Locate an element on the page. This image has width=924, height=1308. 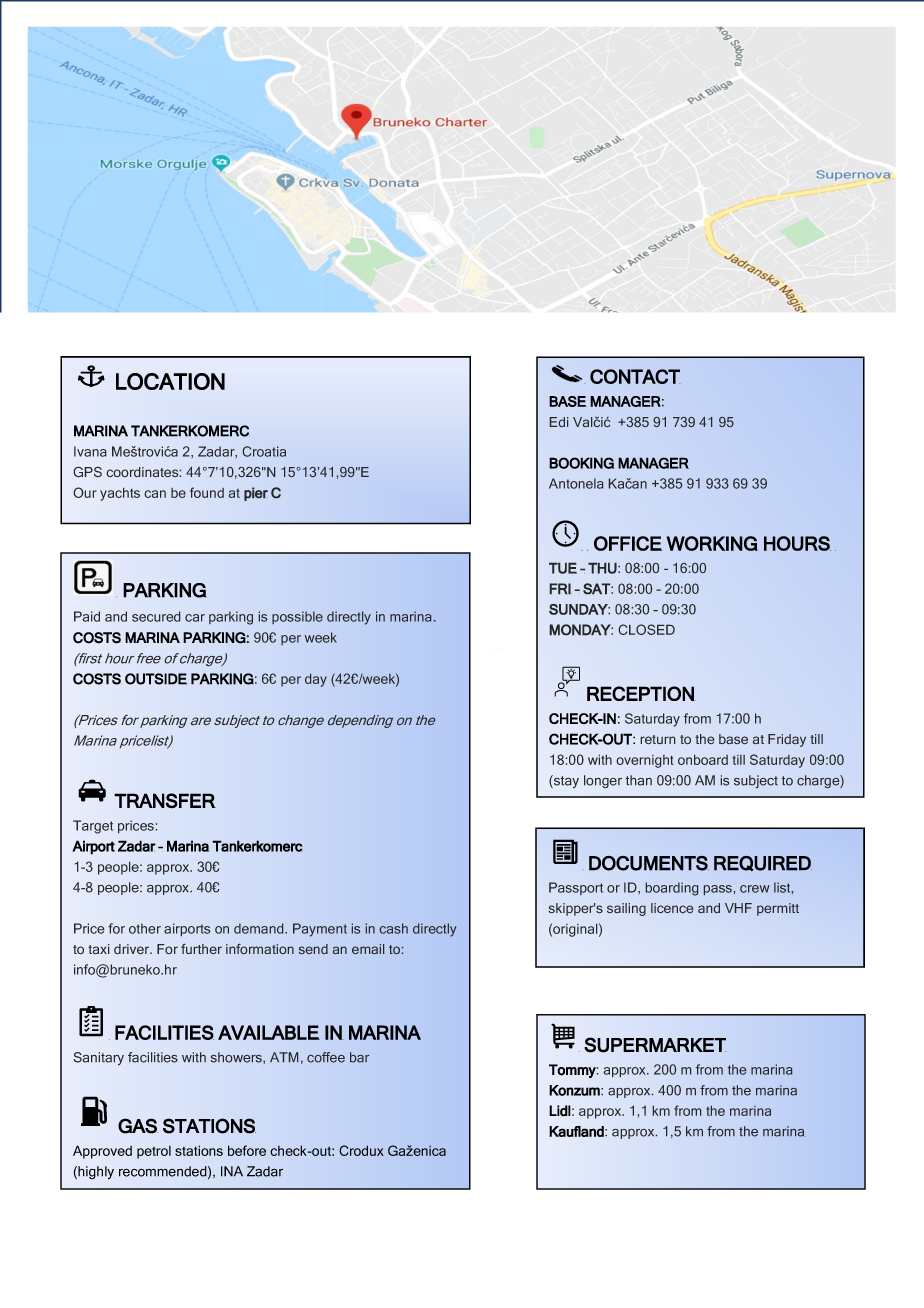
Edi is located at coordinates (559, 422).
